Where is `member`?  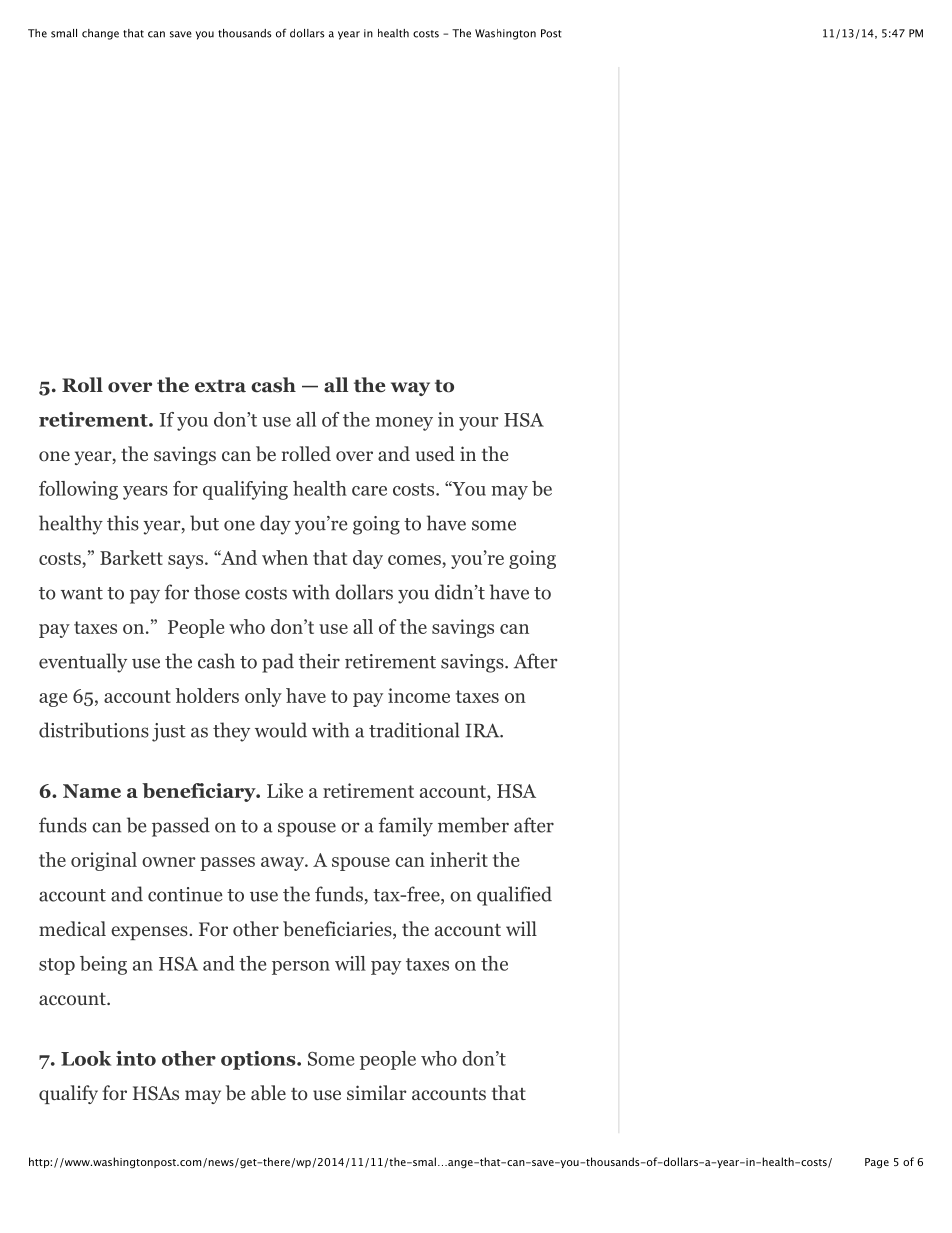
member is located at coordinates (473, 825).
